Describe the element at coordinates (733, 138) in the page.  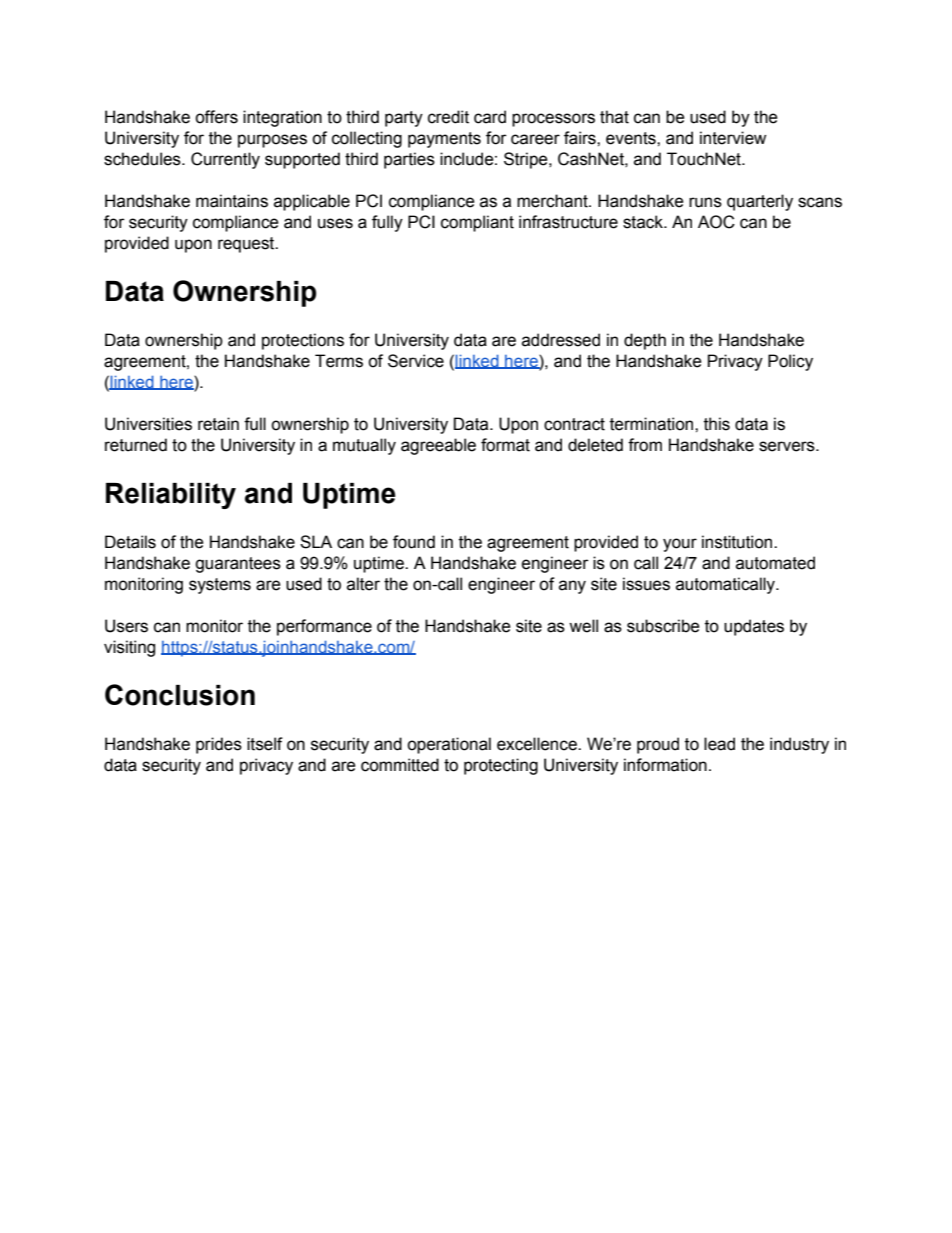
I see `interview` at that location.
